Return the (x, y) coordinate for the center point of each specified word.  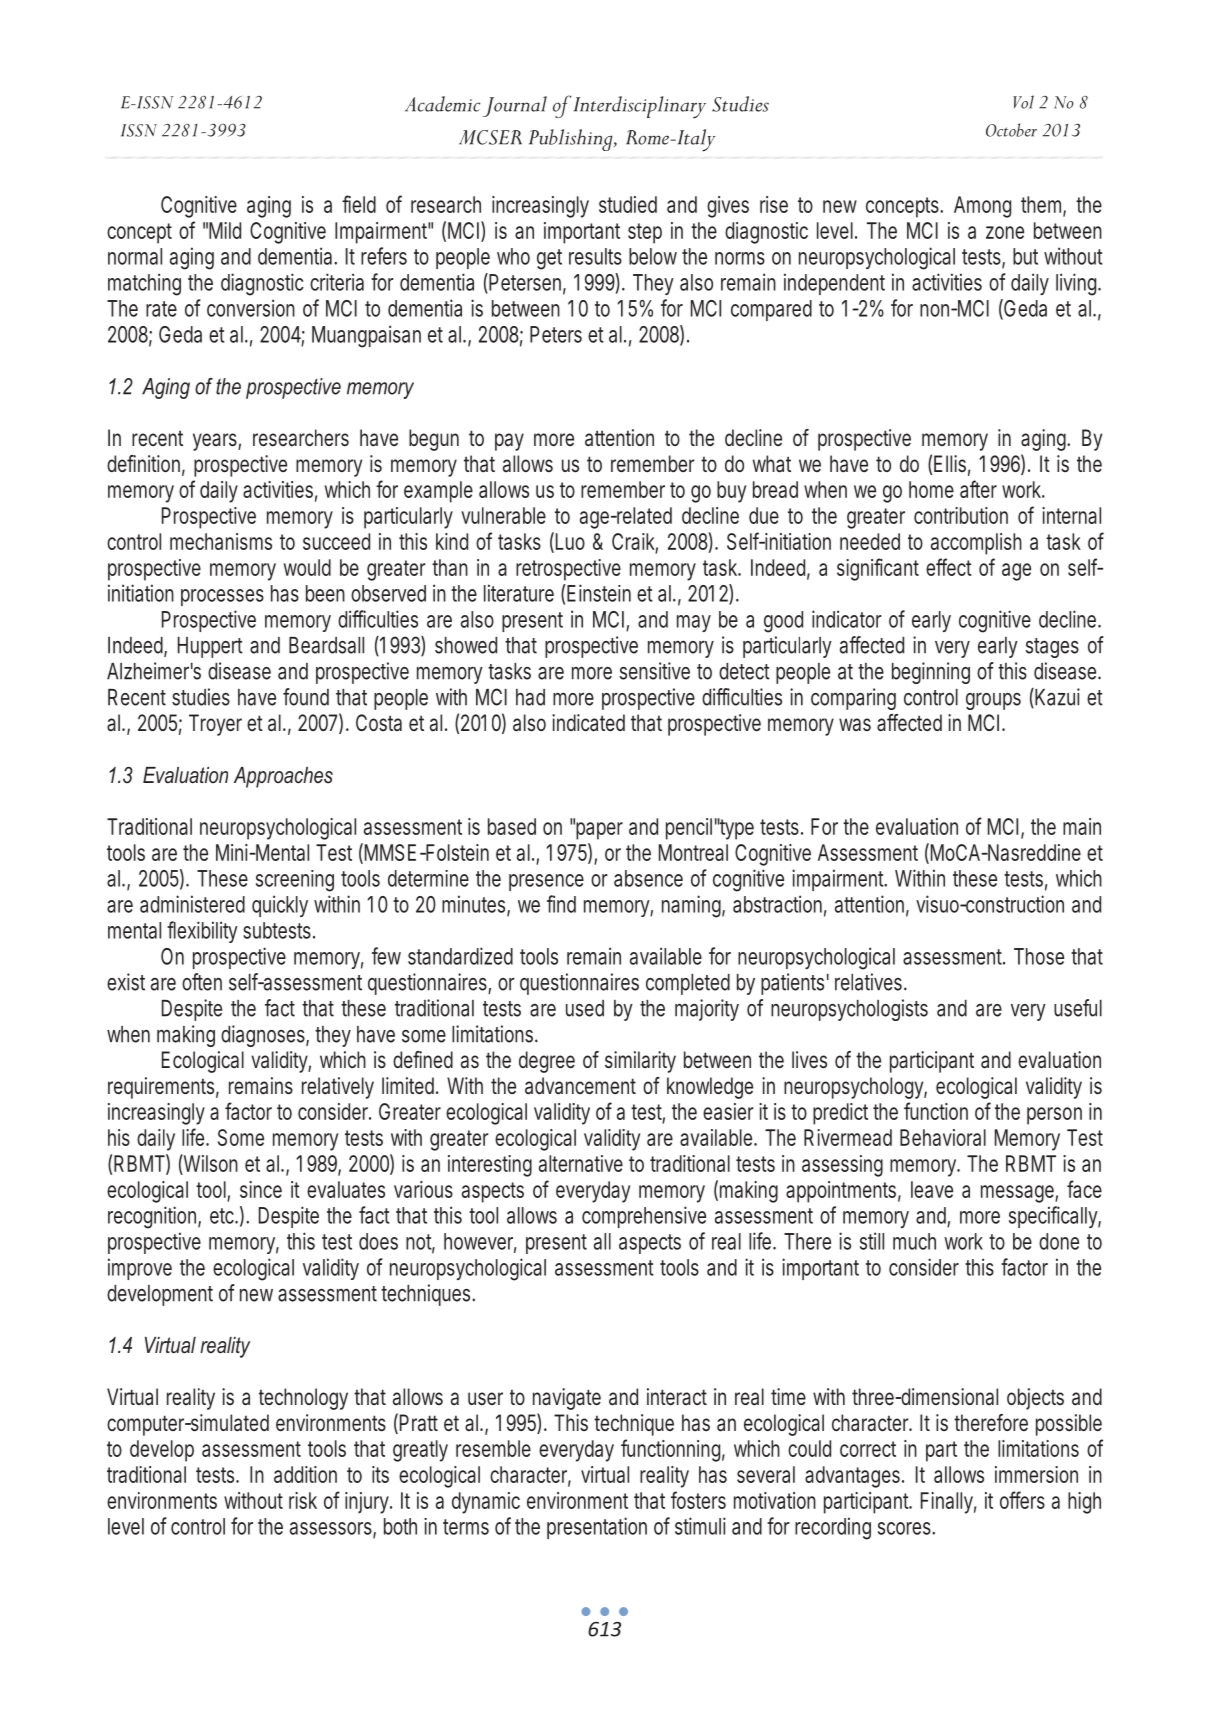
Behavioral (943, 1137)
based (512, 826)
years (217, 442)
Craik (635, 542)
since (261, 1189)
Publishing (572, 140)
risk (303, 1500)
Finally (948, 1503)
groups (993, 701)
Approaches (283, 777)
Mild (225, 230)
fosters (698, 1500)
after (978, 489)
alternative (581, 1163)
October (1011, 130)
